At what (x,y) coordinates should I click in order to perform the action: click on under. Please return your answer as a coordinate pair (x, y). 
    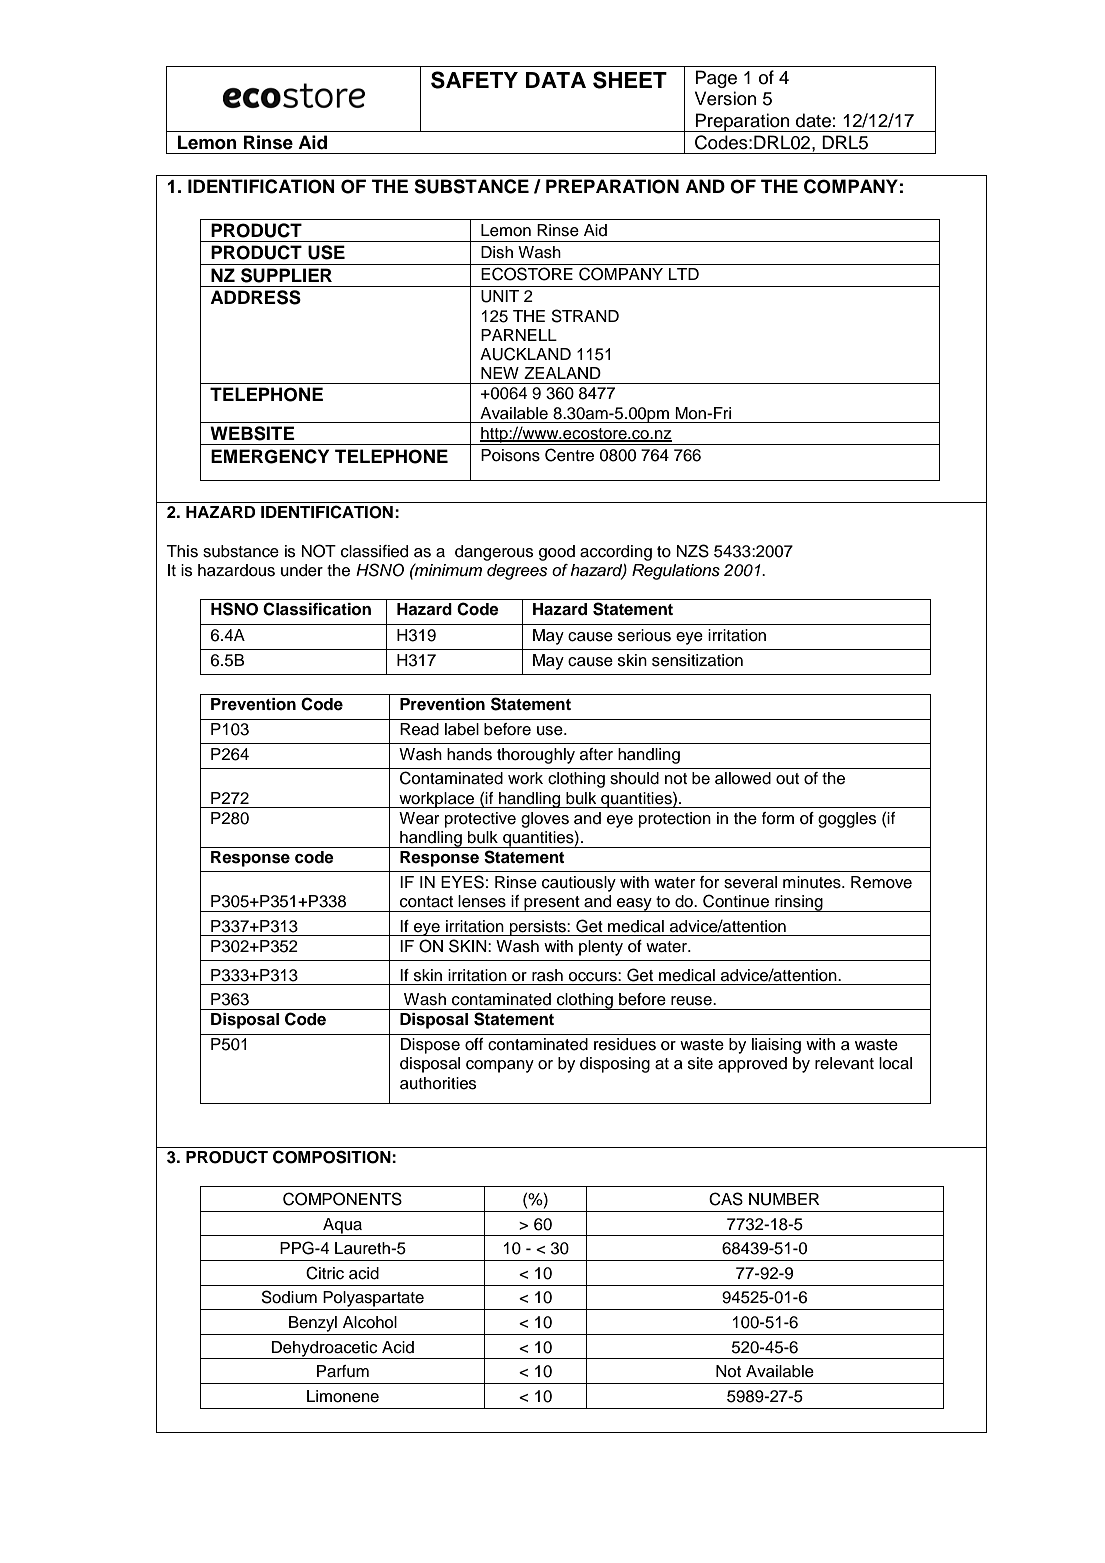
    Looking at the image, I should click on (302, 570).
